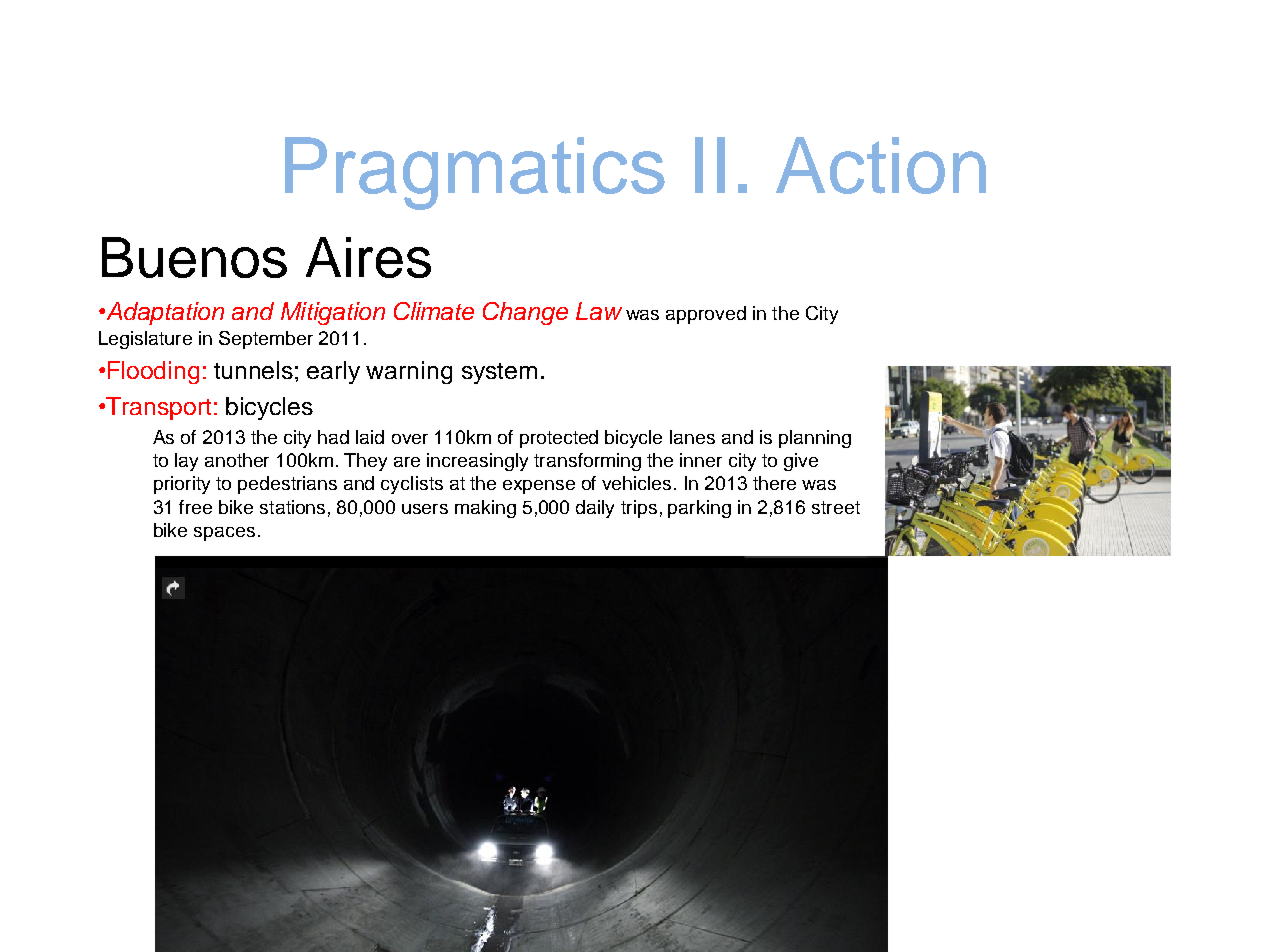 The image size is (1270, 952). I want to click on September, so click(266, 340).
